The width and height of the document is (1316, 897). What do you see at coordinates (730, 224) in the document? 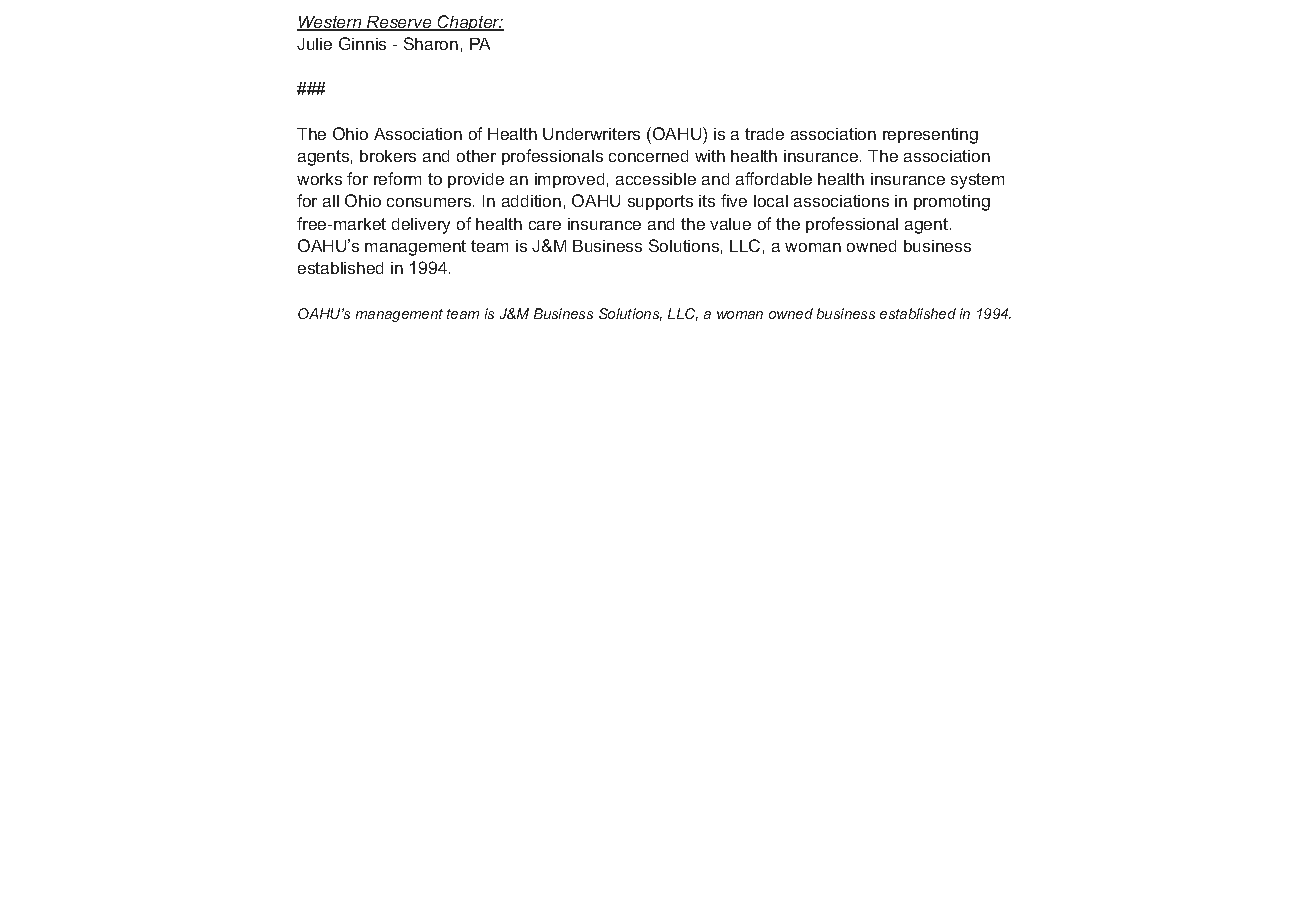
I see `value` at bounding box center [730, 224].
